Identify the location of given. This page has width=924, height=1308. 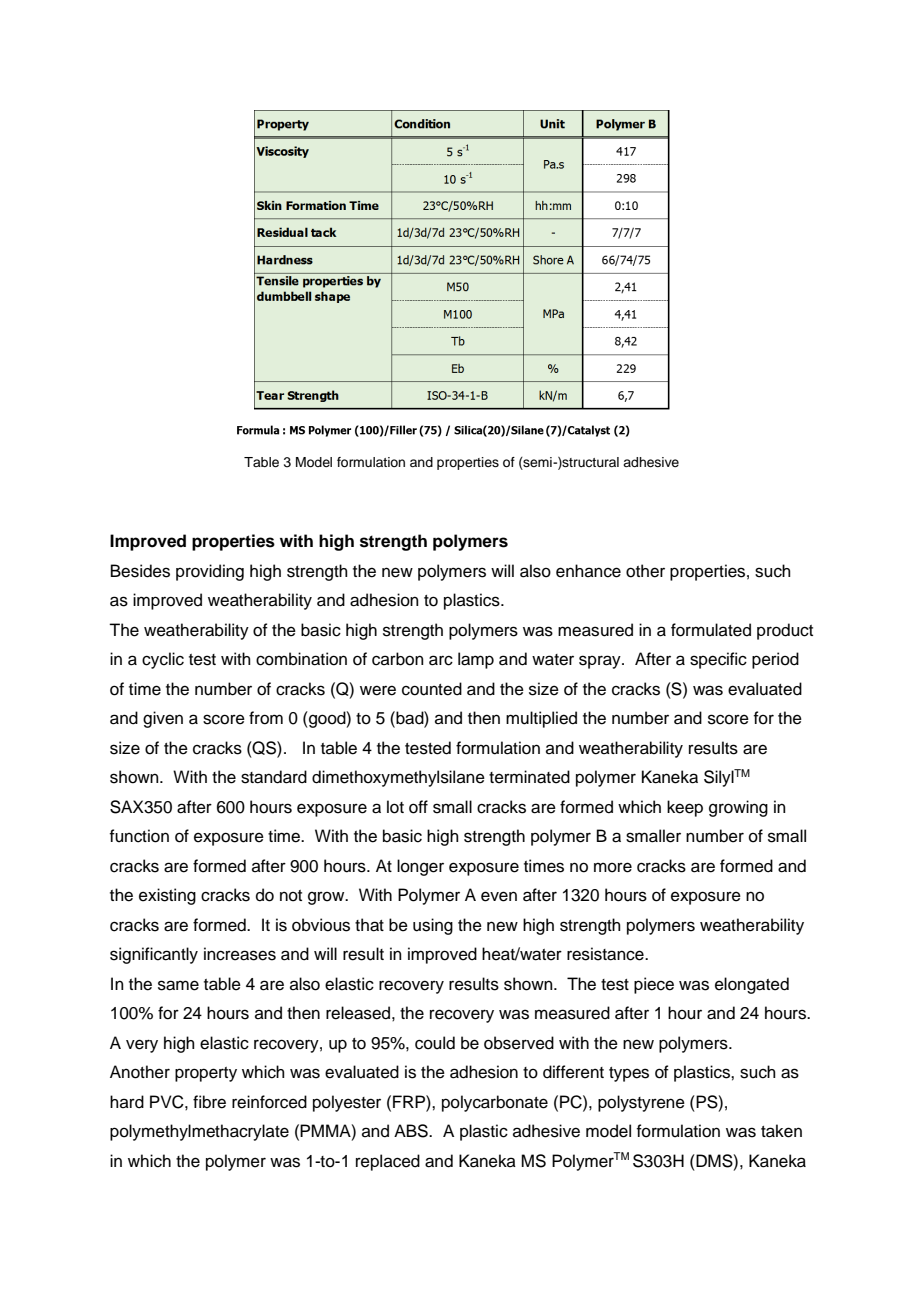
(163, 719).
